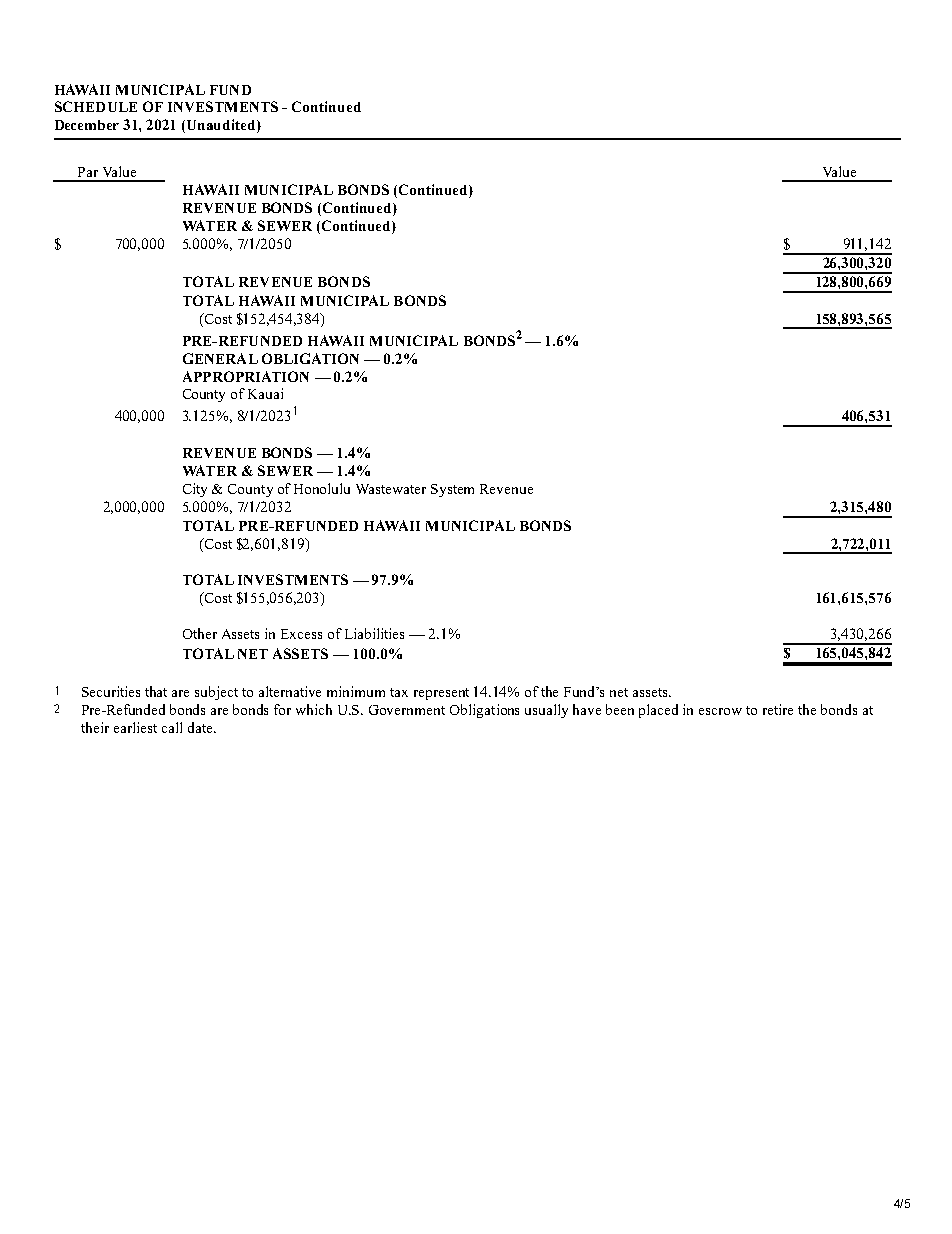 The height and width of the screenshot is (1234, 952). Describe the element at coordinates (720, 711) in the screenshot. I see `escrow` at that location.
